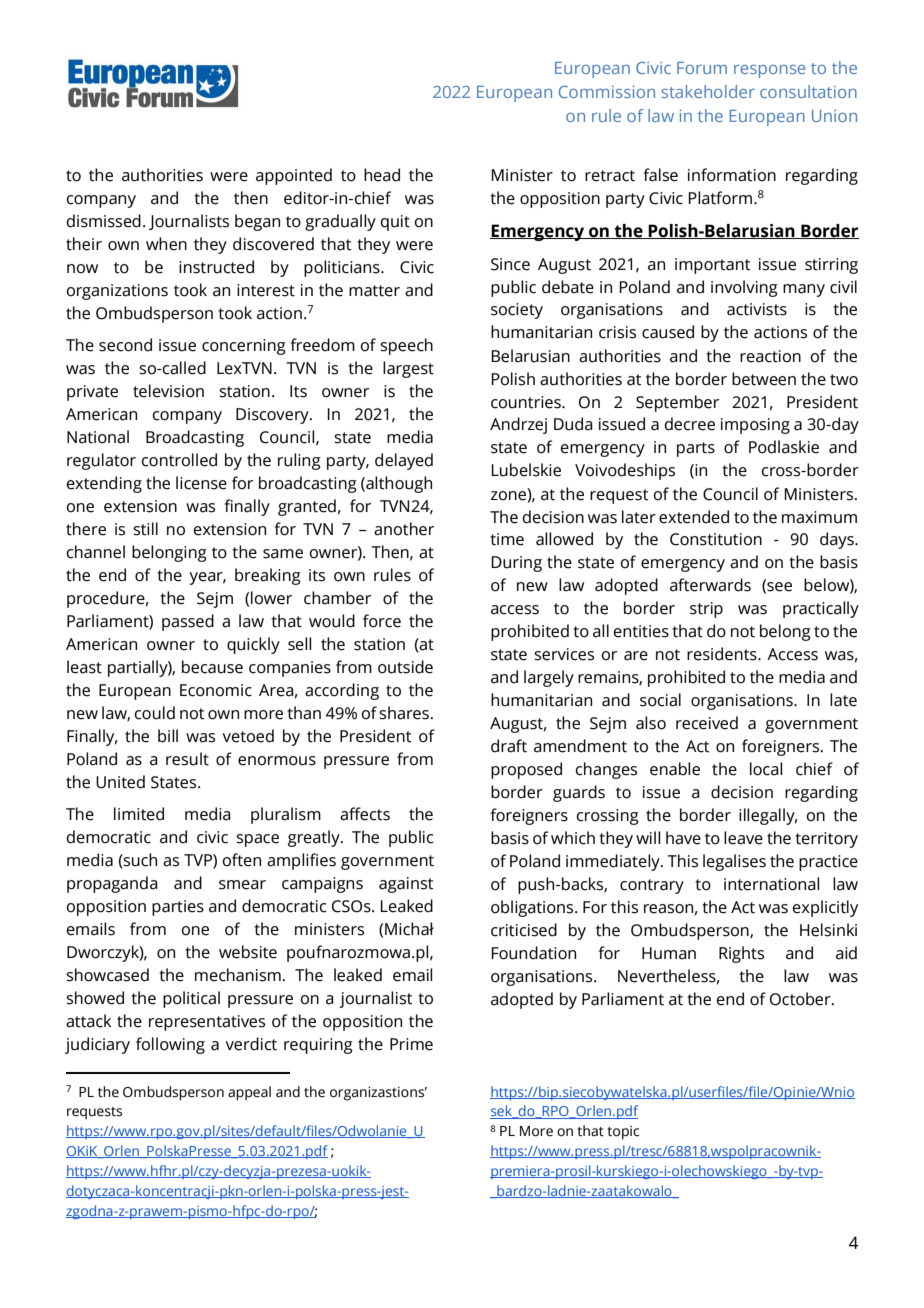  Describe the element at coordinates (382, 175) in the screenshot. I see `head` at that location.
